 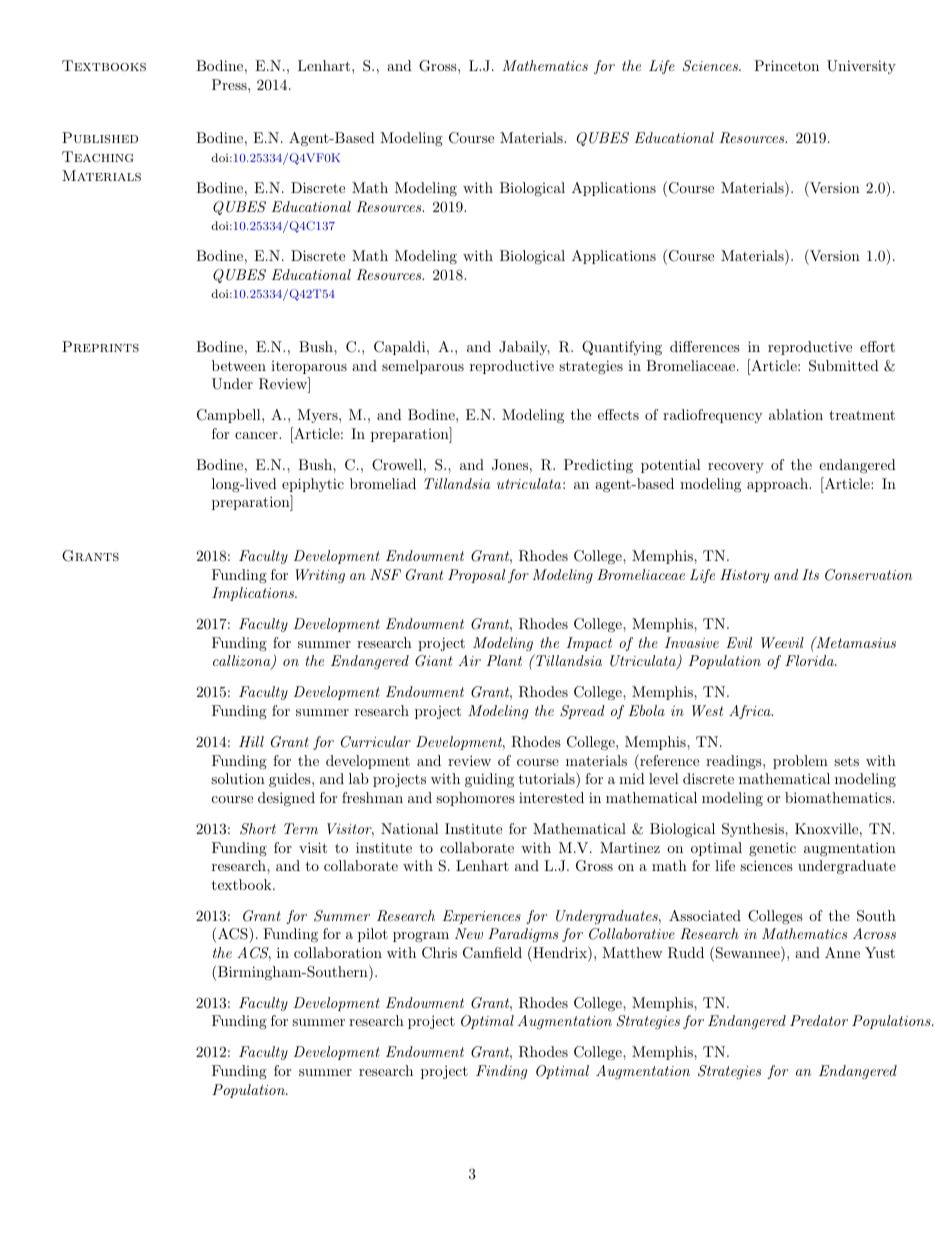 I want to click on University, so click(x=861, y=67).
